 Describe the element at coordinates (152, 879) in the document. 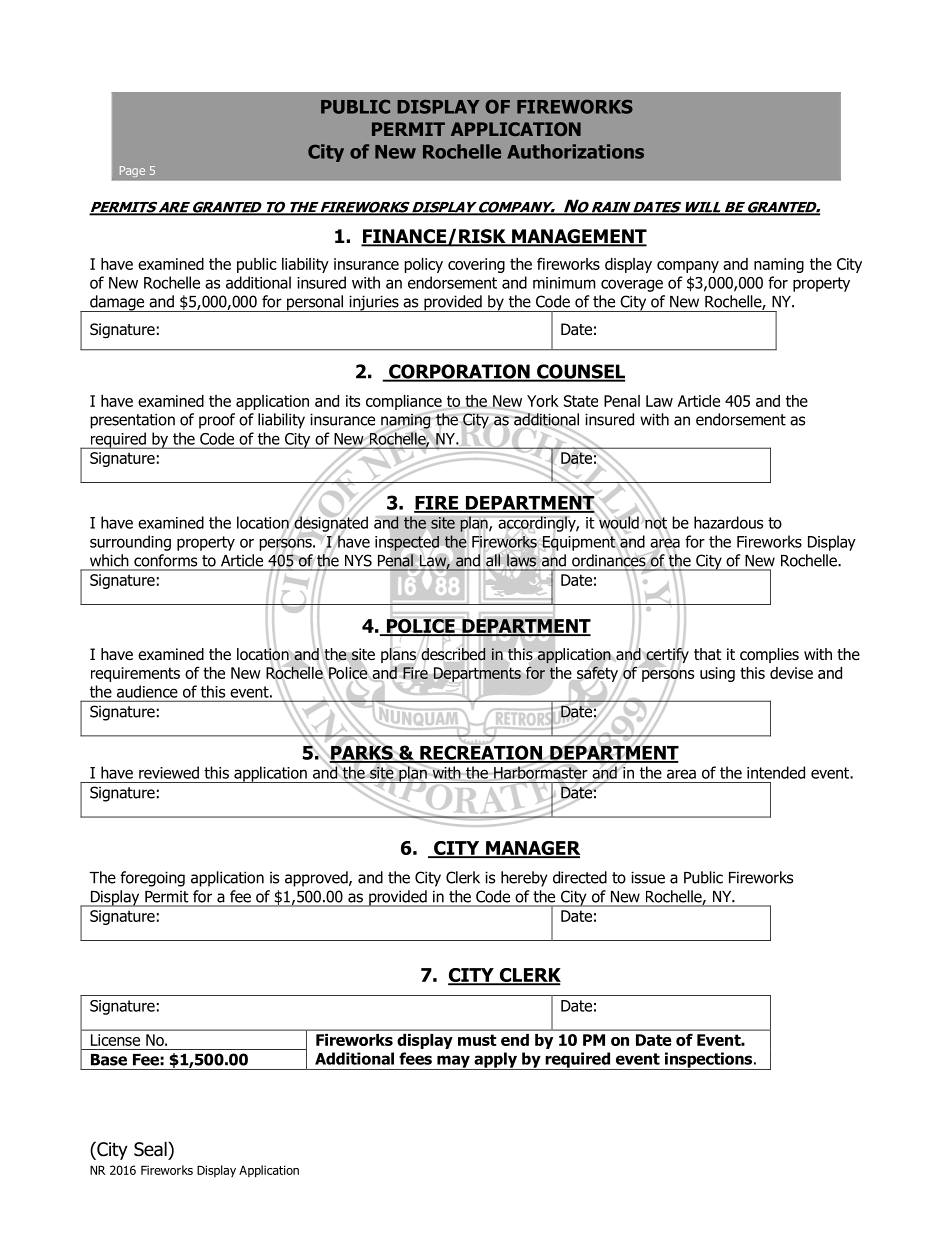

I see `foregoing` at that location.
